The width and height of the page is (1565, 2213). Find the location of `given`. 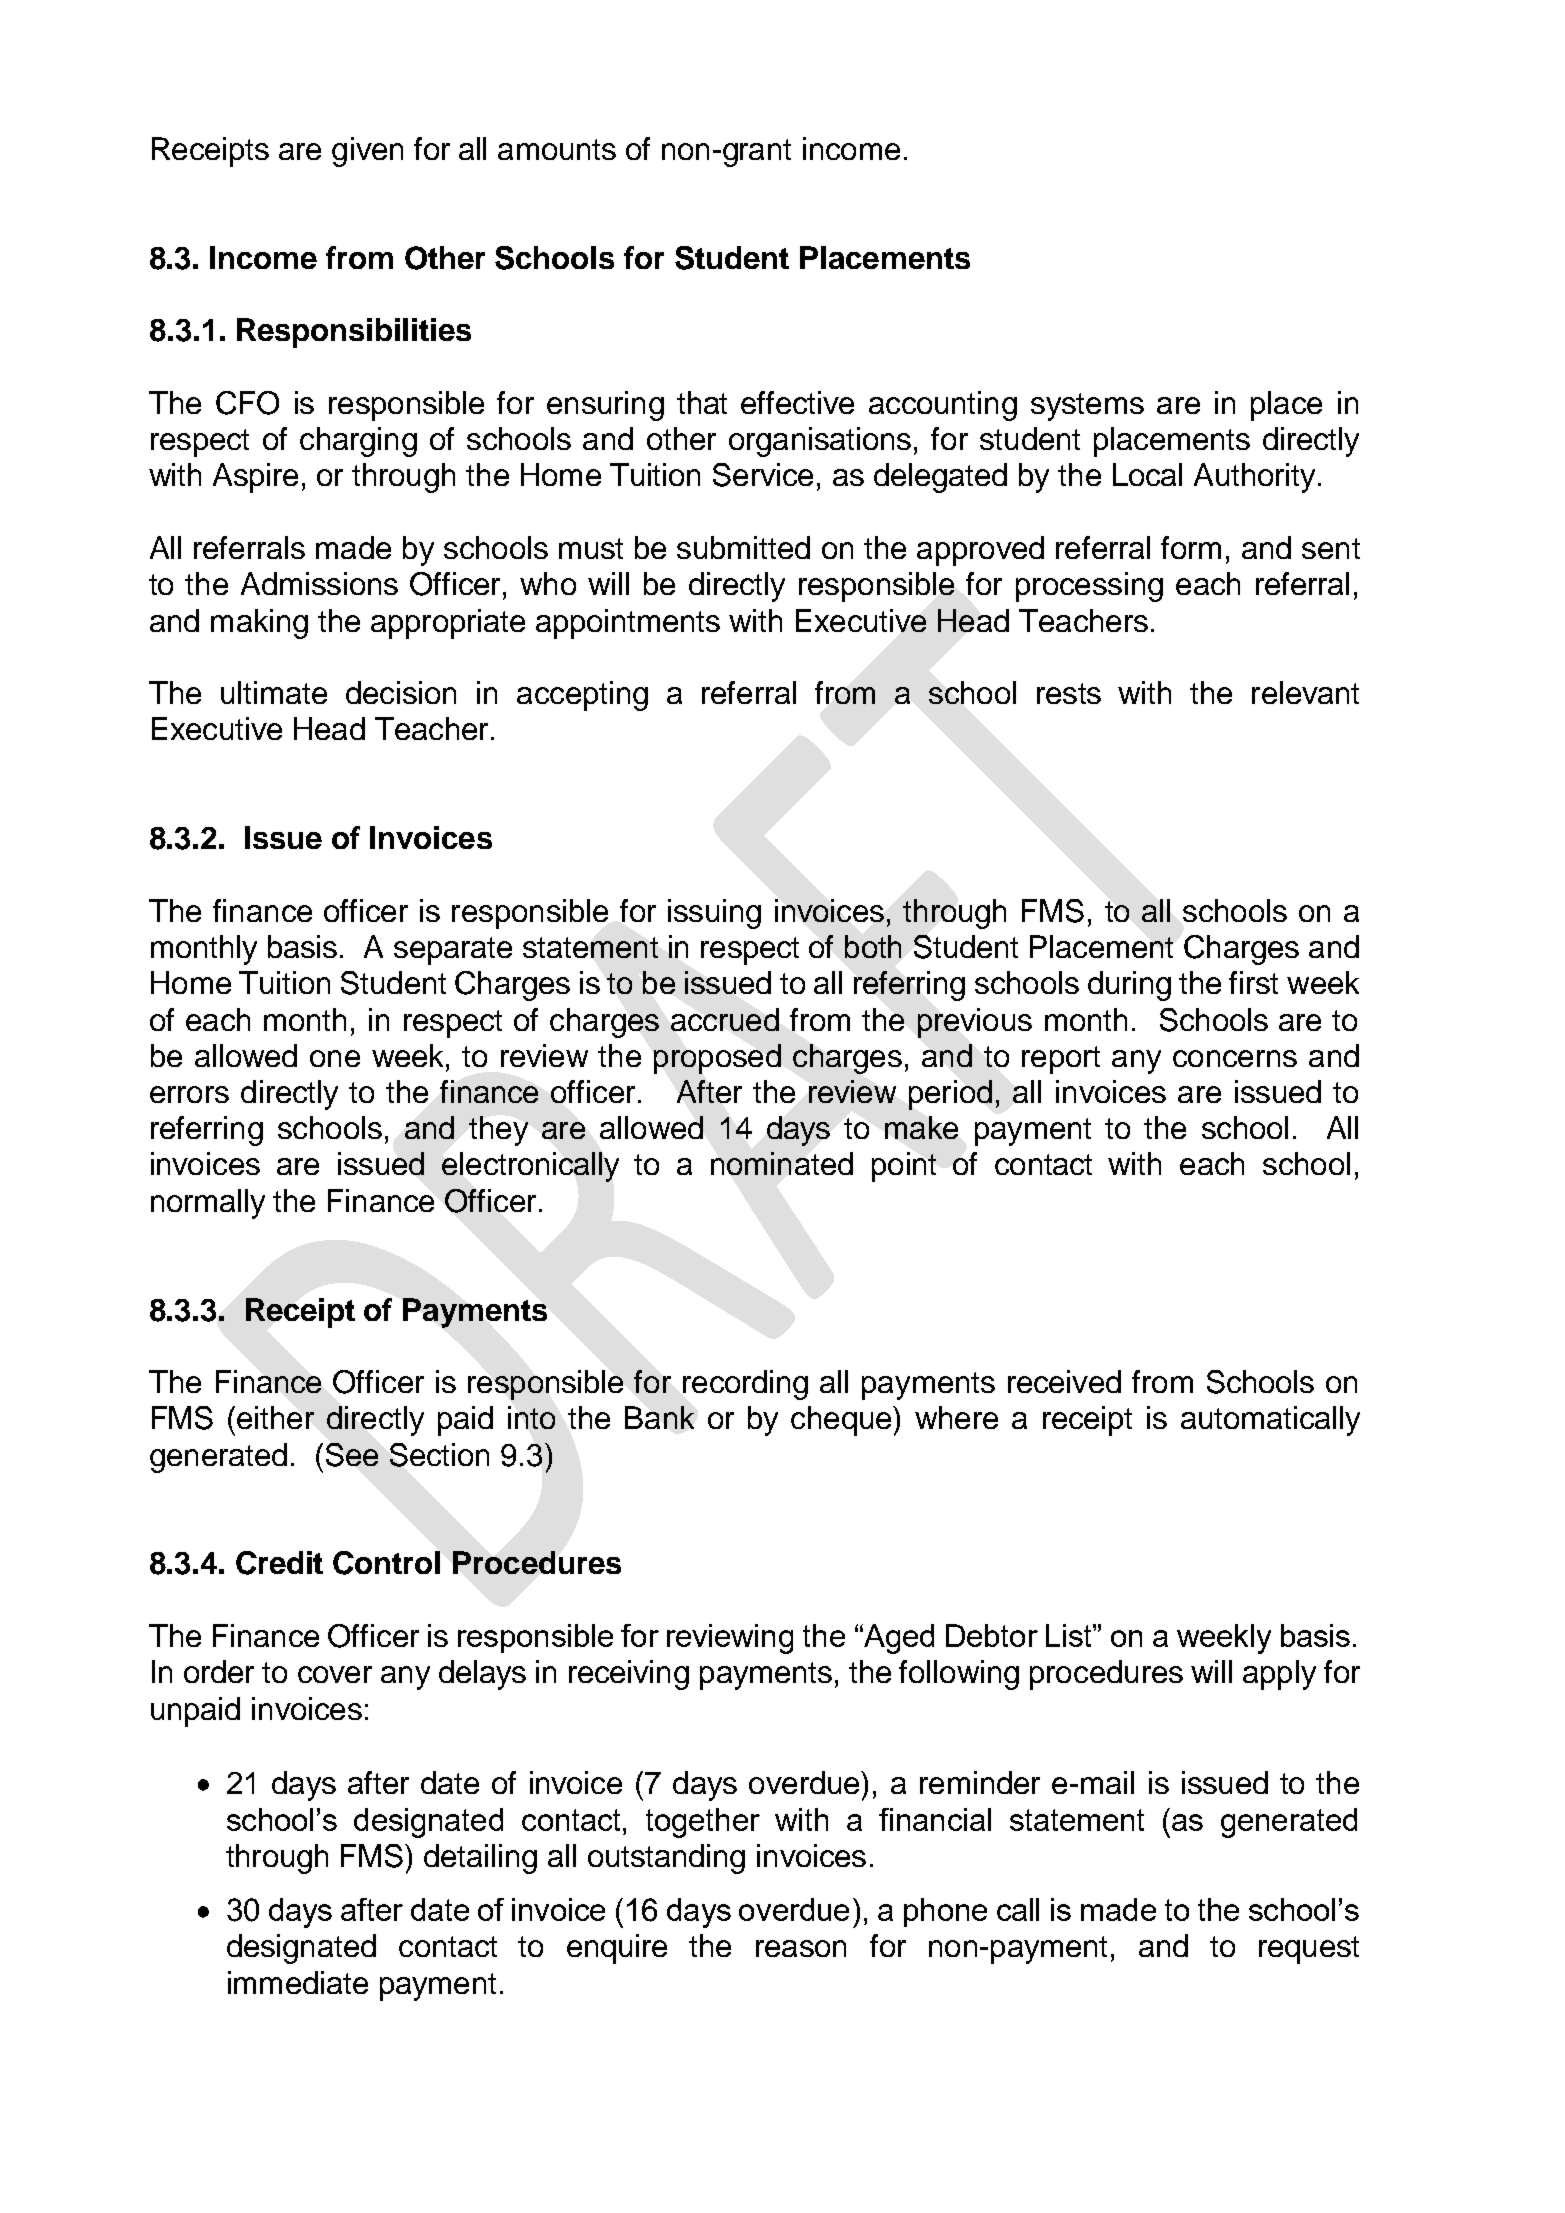

given is located at coordinates (367, 152).
